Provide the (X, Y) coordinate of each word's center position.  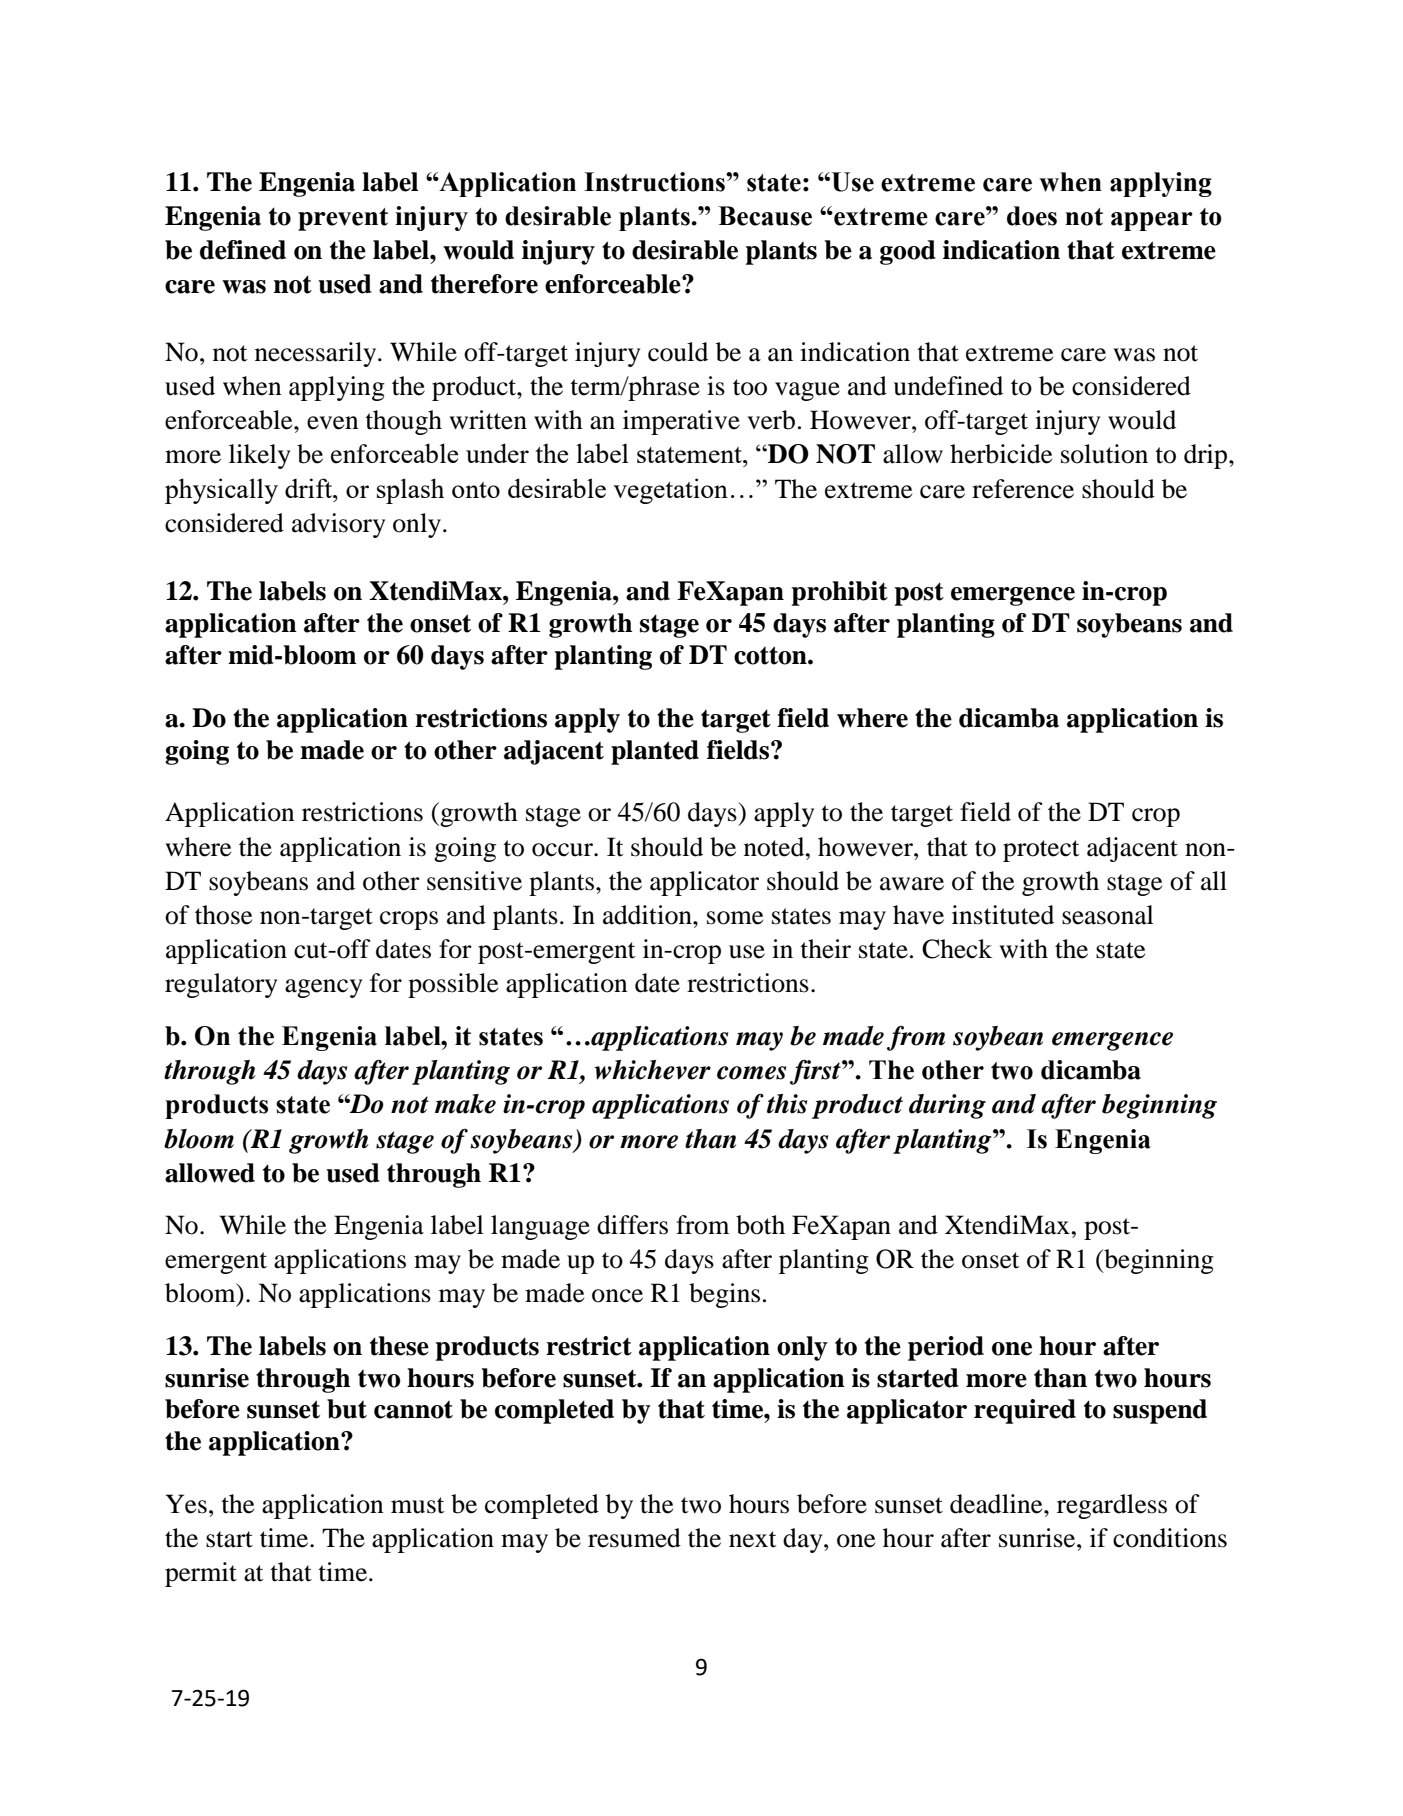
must (418, 1505)
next (753, 1539)
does (1032, 216)
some (735, 918)
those (223, 915)
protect (1041, 851)
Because (765, 216)
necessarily (317, 354)
